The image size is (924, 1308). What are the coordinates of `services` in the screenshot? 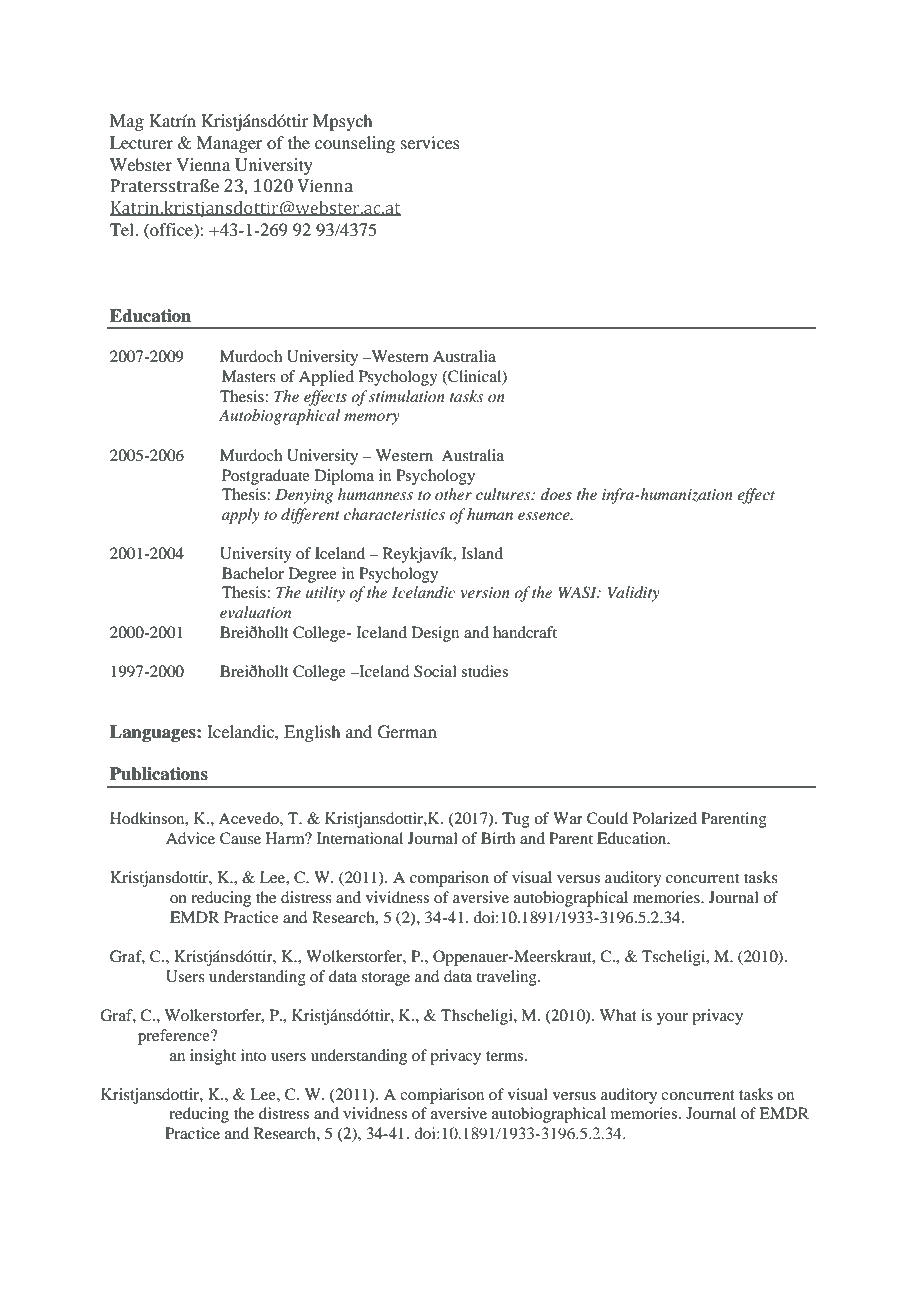 It's located at (430, 142).
